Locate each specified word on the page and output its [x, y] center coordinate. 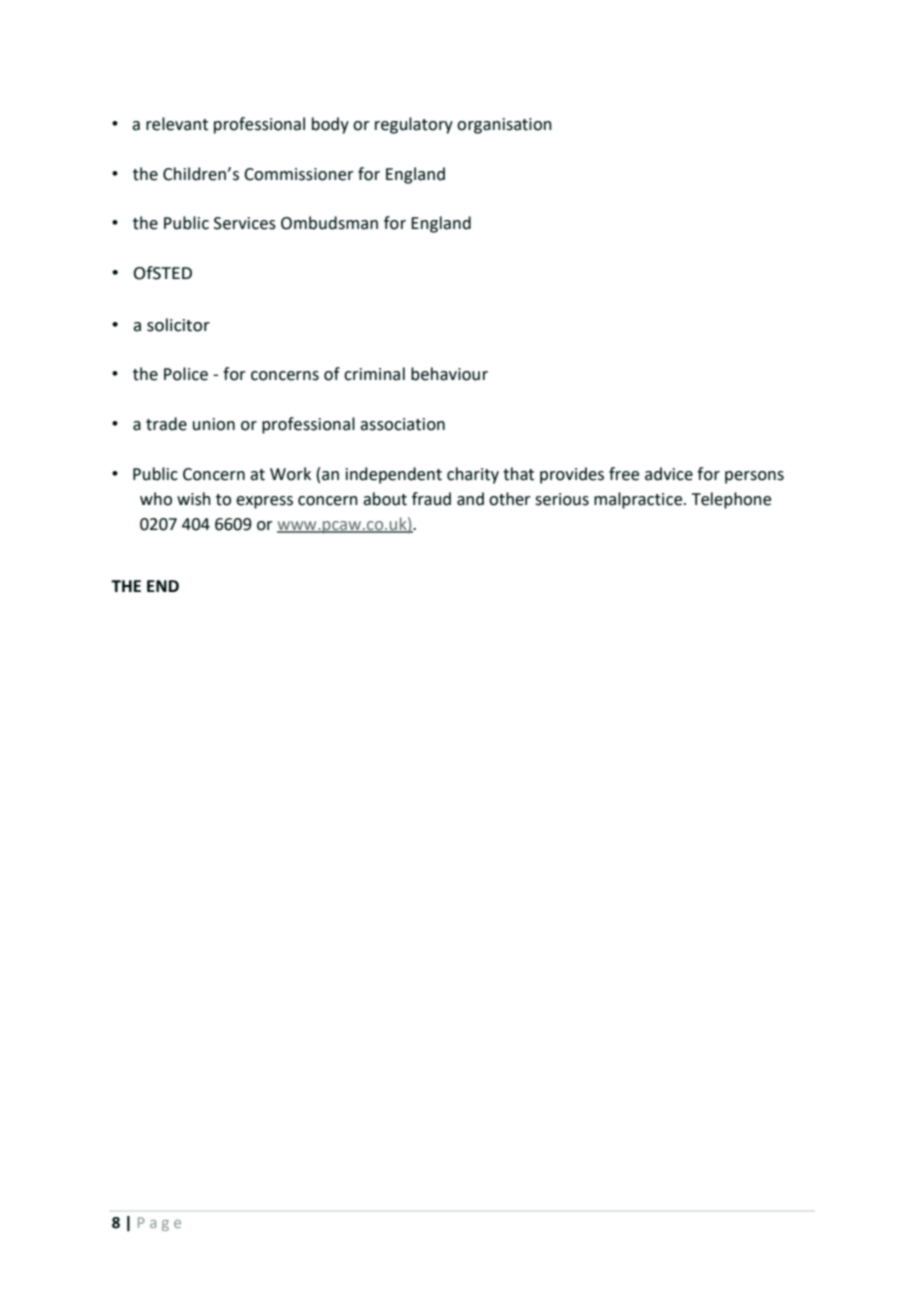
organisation [504, 126]
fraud [431, 499]
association [402, 424]
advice [669, 474]
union [214, 424]
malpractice [639, 500]
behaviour [449, 374]
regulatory [414, 125]
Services [245, 223]
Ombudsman [329, 223]
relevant [177, 124]
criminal [374, 374]
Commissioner [299, 174]
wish [194, 499]
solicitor [178, 325]
